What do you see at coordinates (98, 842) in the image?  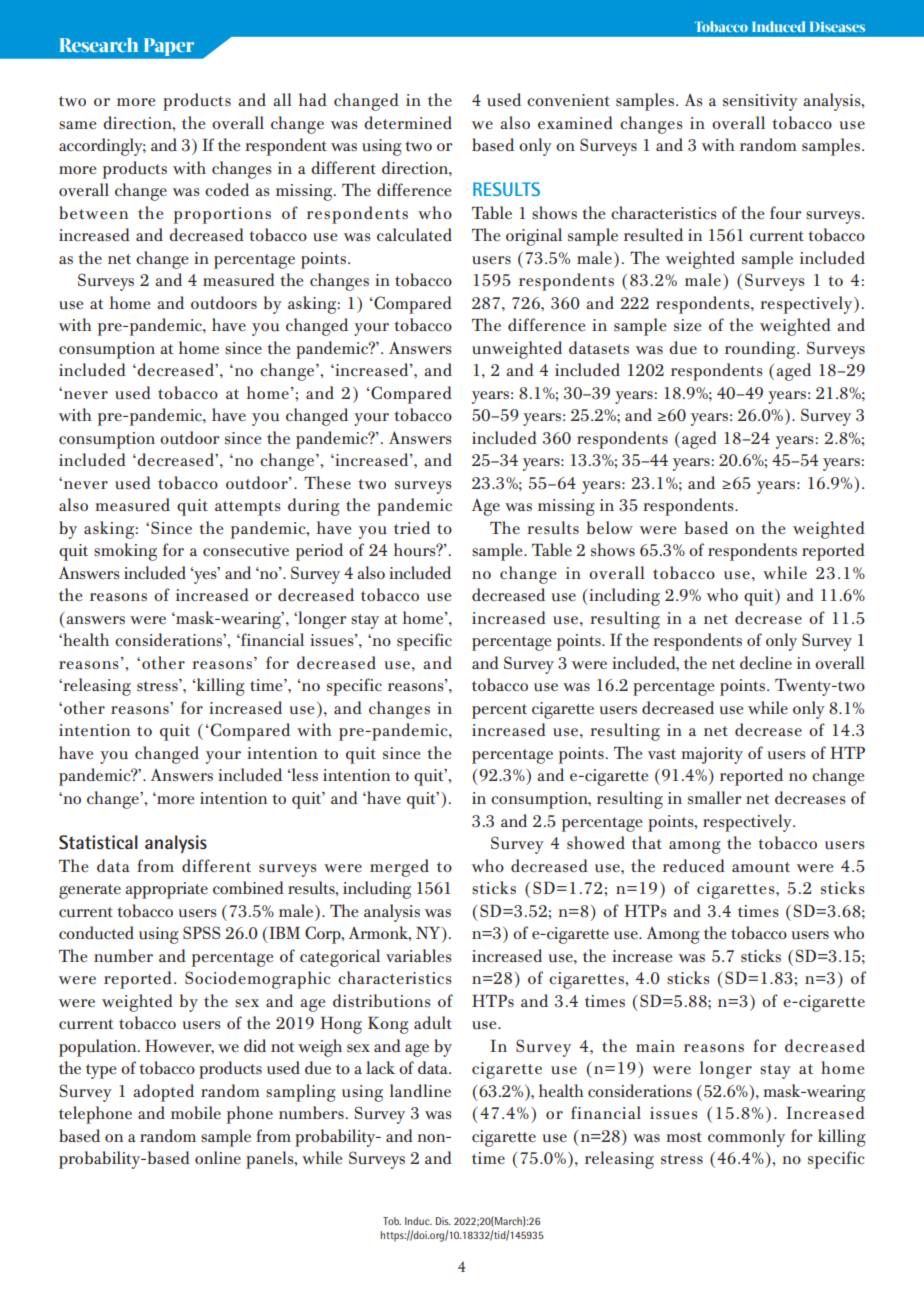 I see `Statistical` at bounding box center [98, 842].
